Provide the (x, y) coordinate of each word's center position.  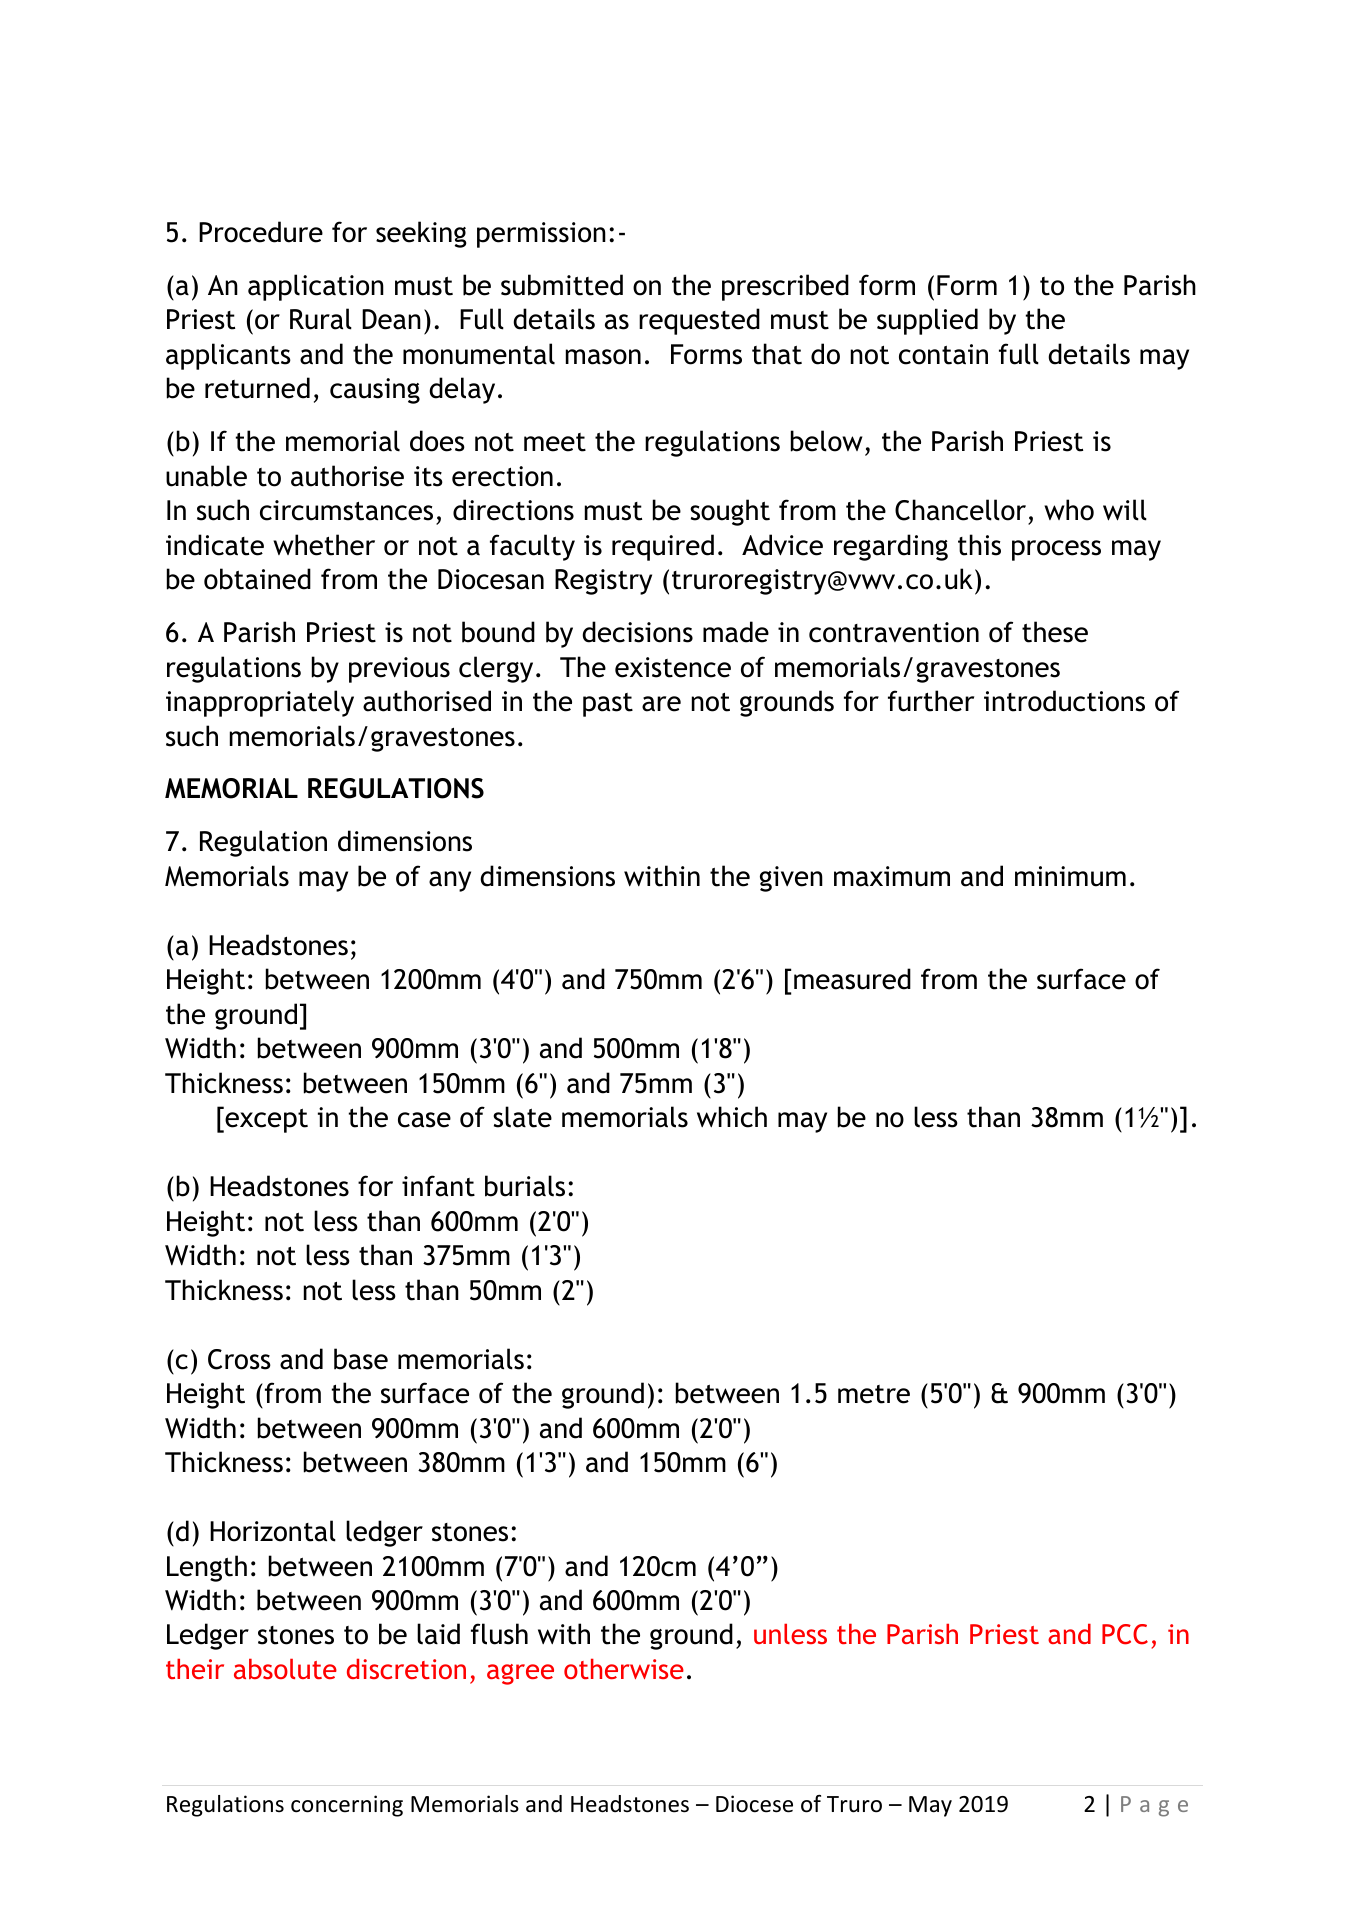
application (316, 287)
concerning (347, 1806)
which (732, 1117)
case (424, 1120)
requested (699, 321)
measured (852, 979)
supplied (927, 321)
